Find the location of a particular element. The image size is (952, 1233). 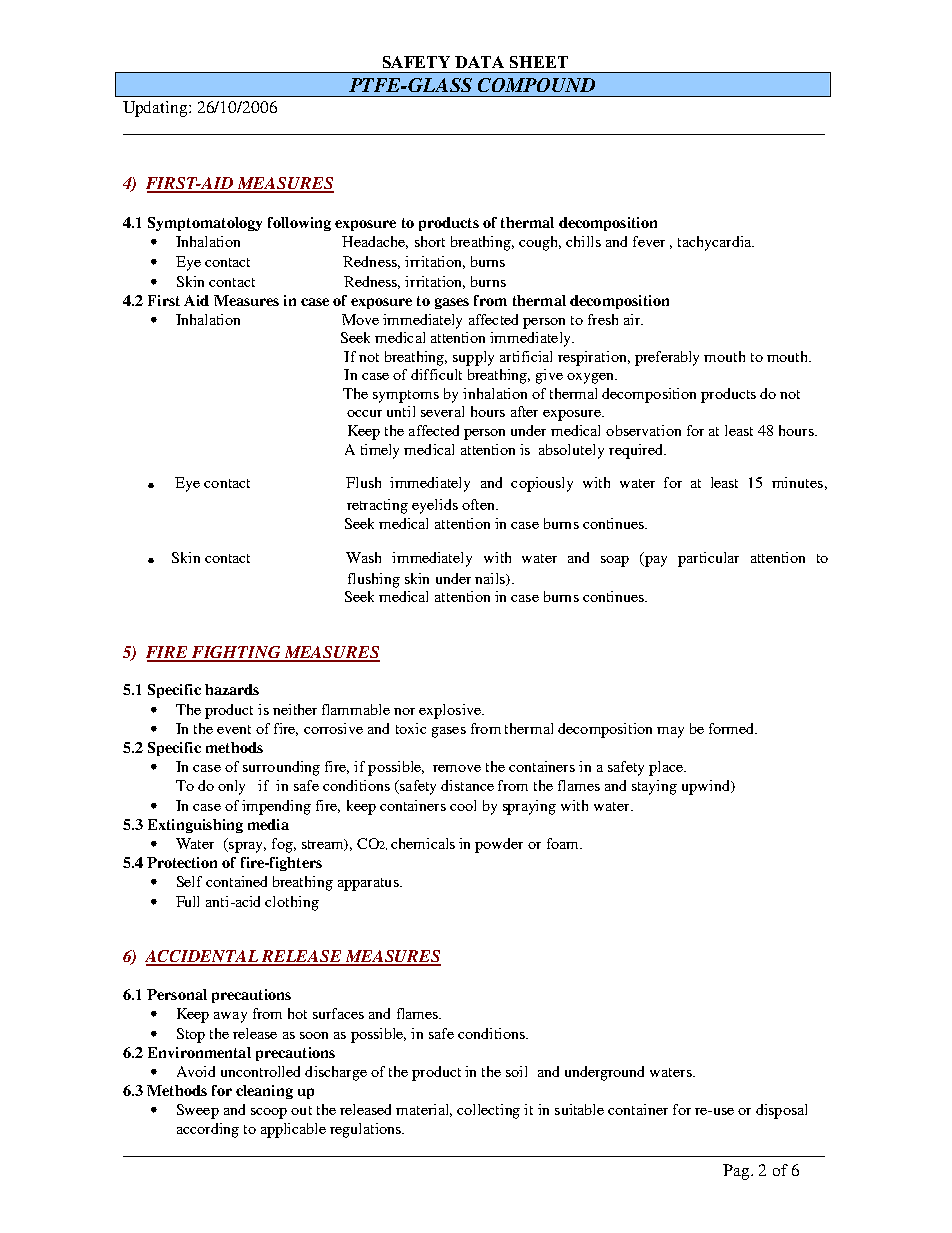

FIGHTING is located at coordinates (236, 653).
